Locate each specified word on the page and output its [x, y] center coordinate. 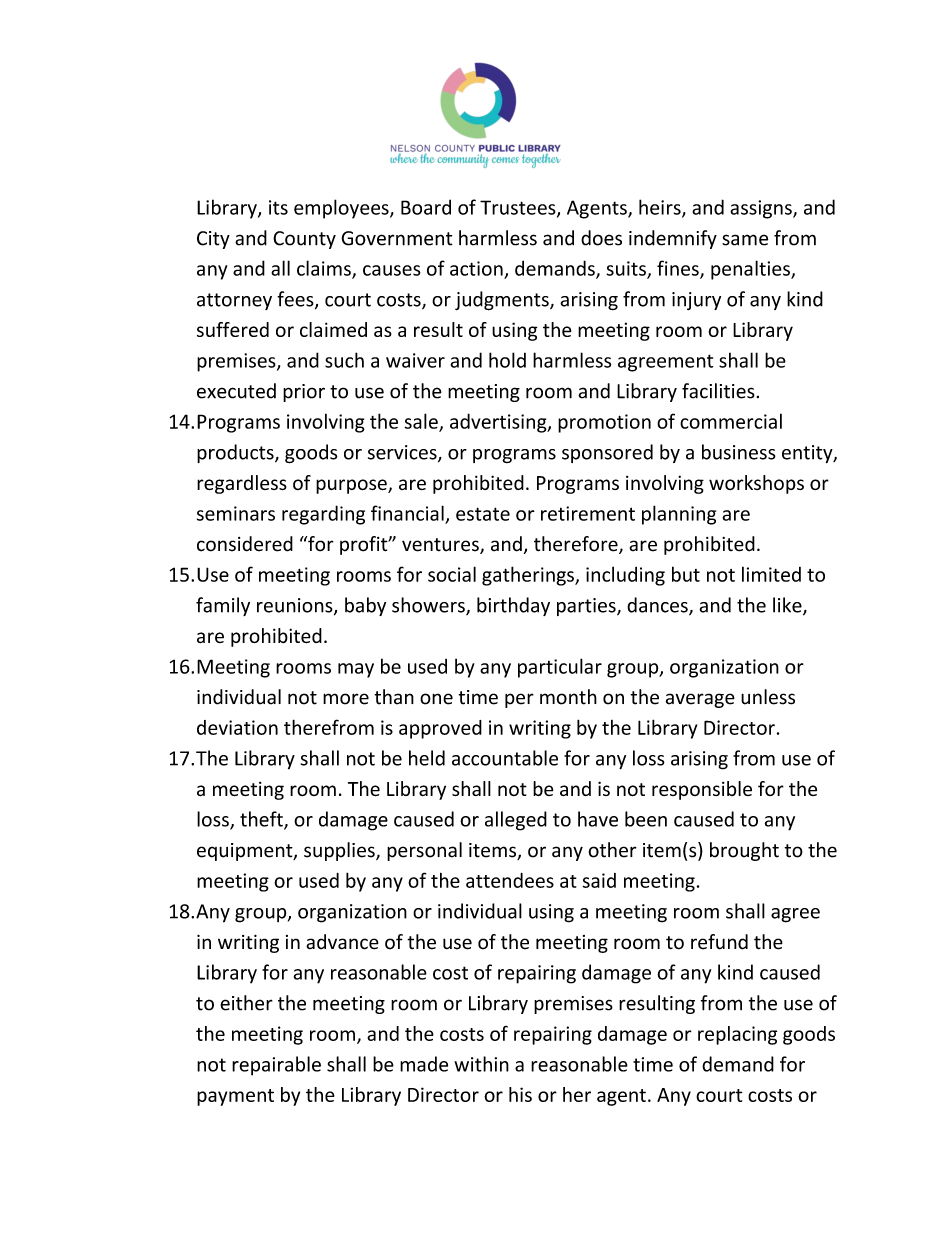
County [304, 240]
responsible [702, 790]
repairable [276, 1066]
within [481, 1064]
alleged [516, 821]
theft [262, 820]
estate [483, 514]
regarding [323, 515]
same [745, 240]
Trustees [519, 208]
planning [679, 515]
